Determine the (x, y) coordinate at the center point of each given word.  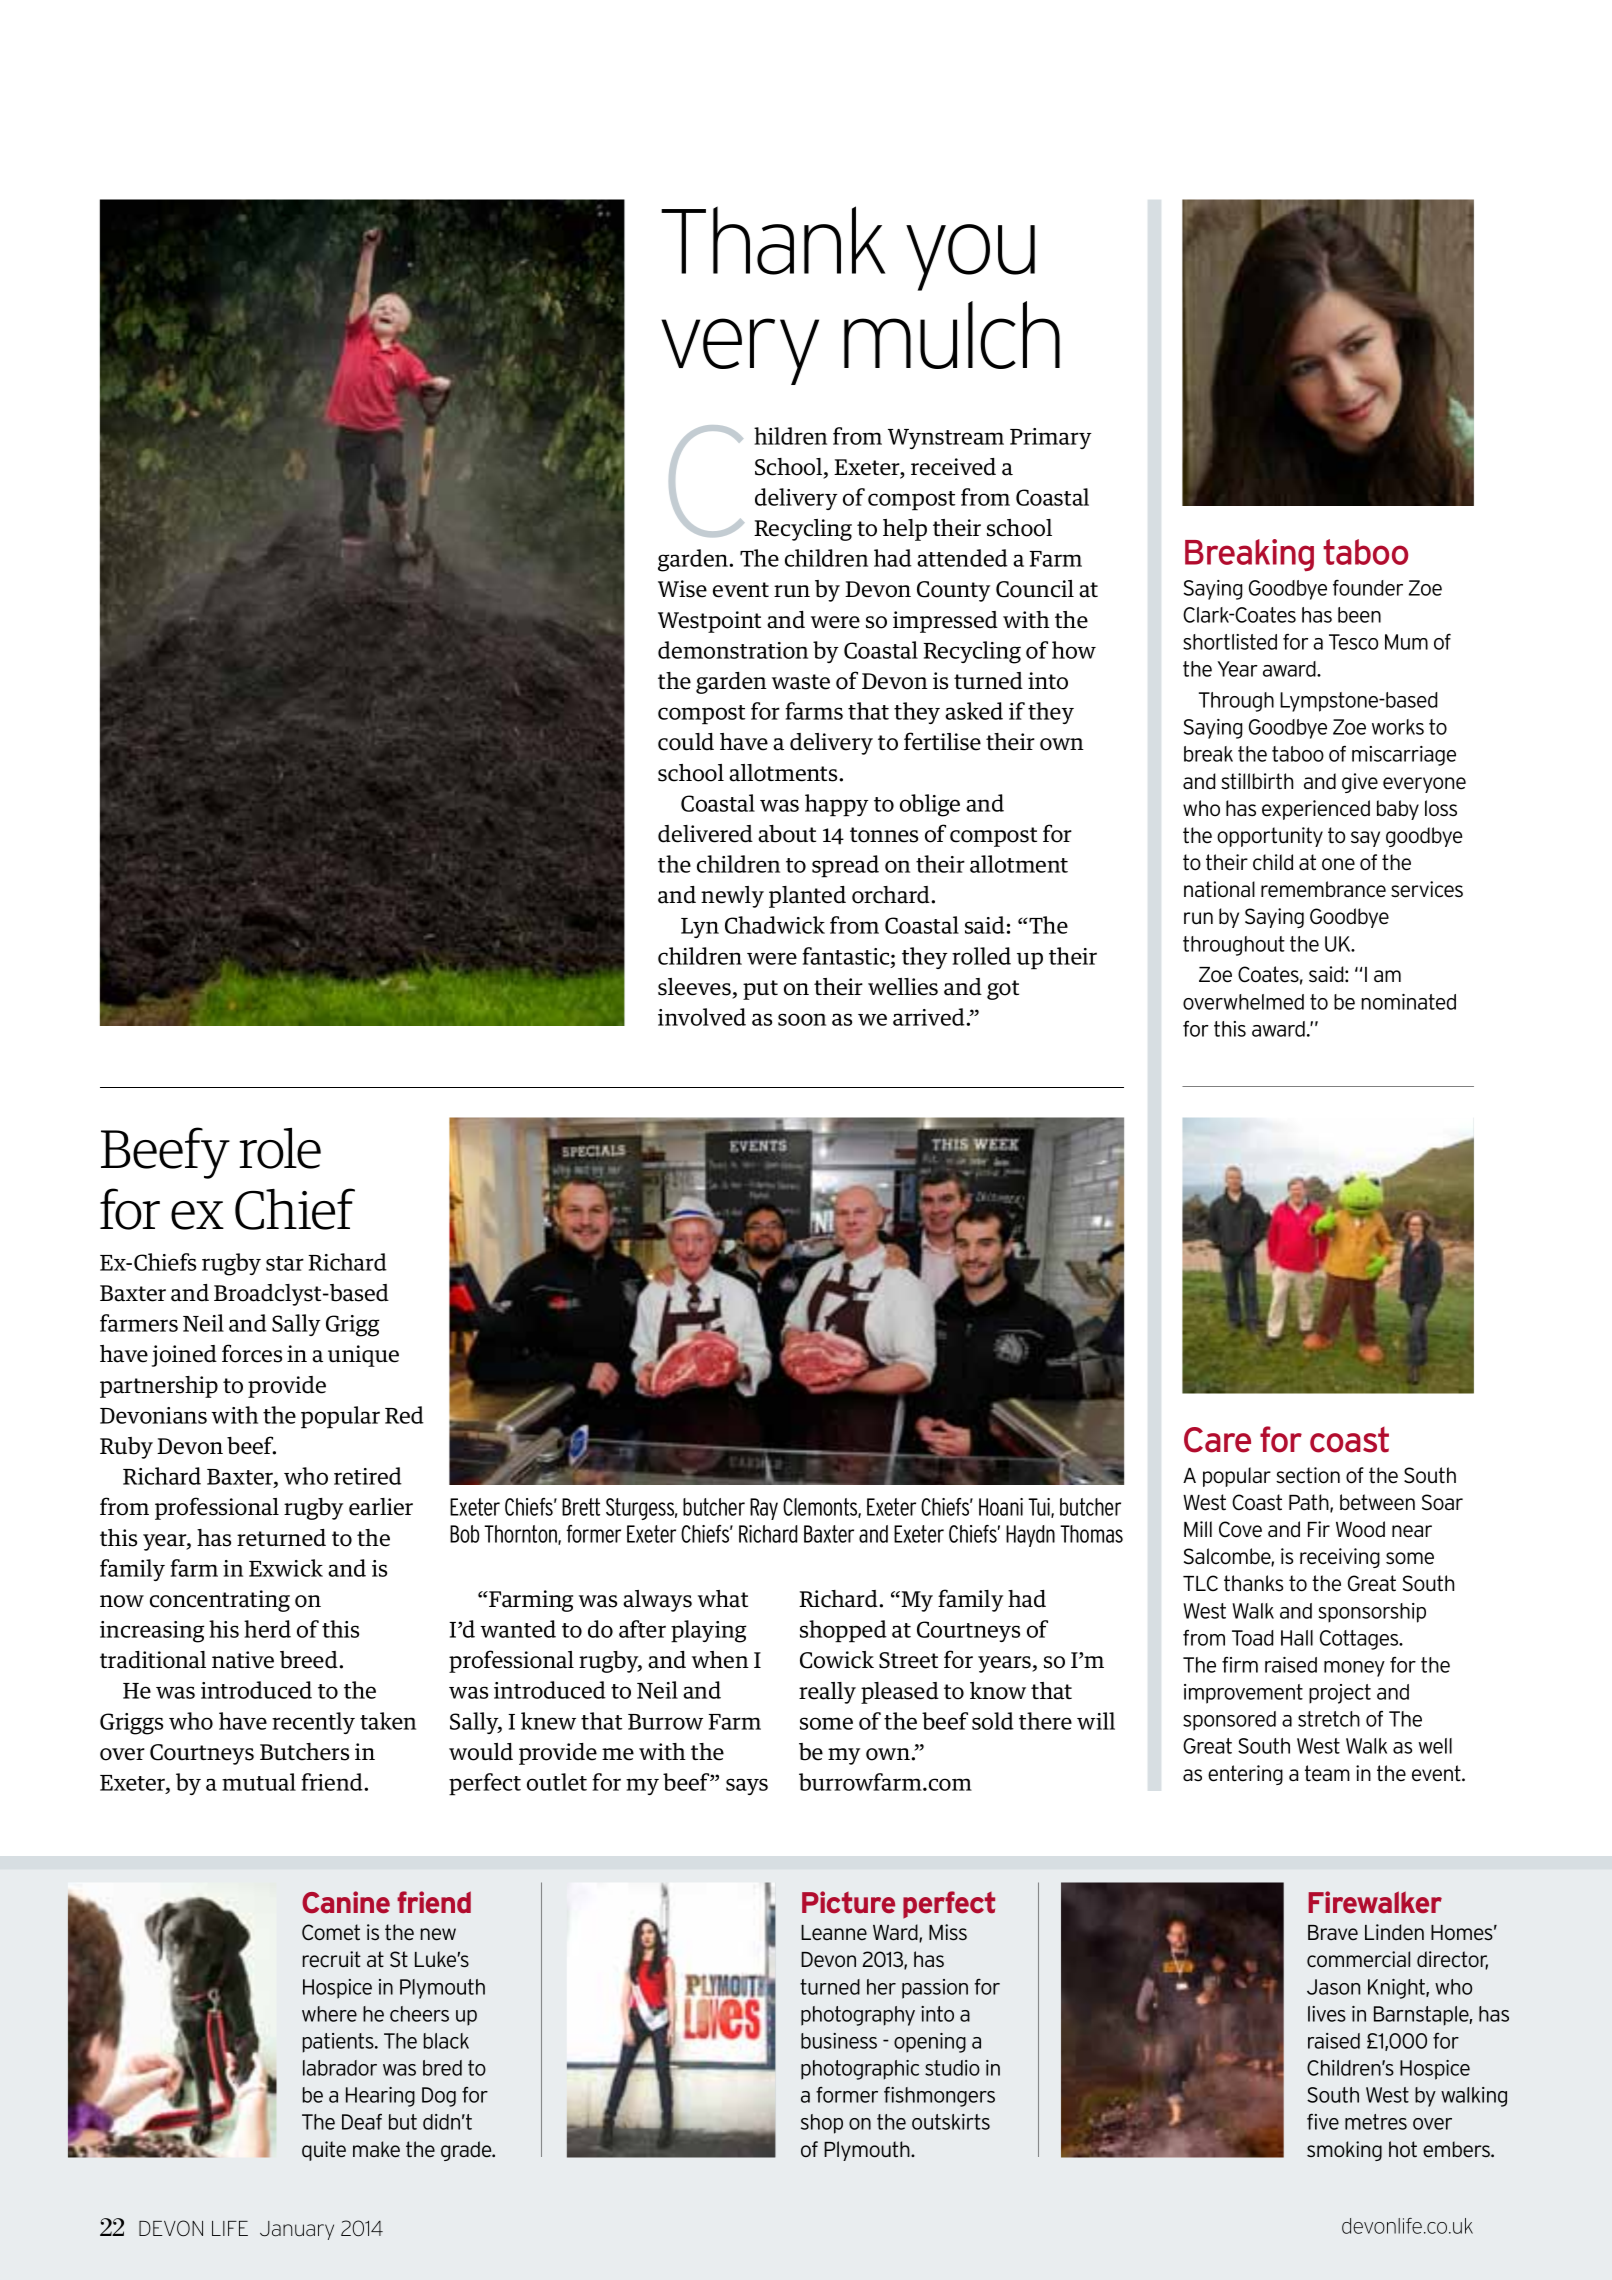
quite (324, 2151)
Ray (764, 1509)
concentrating (220, 1601)
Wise (682, 589)
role (280, 1148)
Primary (1051, 438)
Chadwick (775, 925)
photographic (860, 2070)
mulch (952, 335)
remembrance (1323, 889)
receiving (1340, 1558)
